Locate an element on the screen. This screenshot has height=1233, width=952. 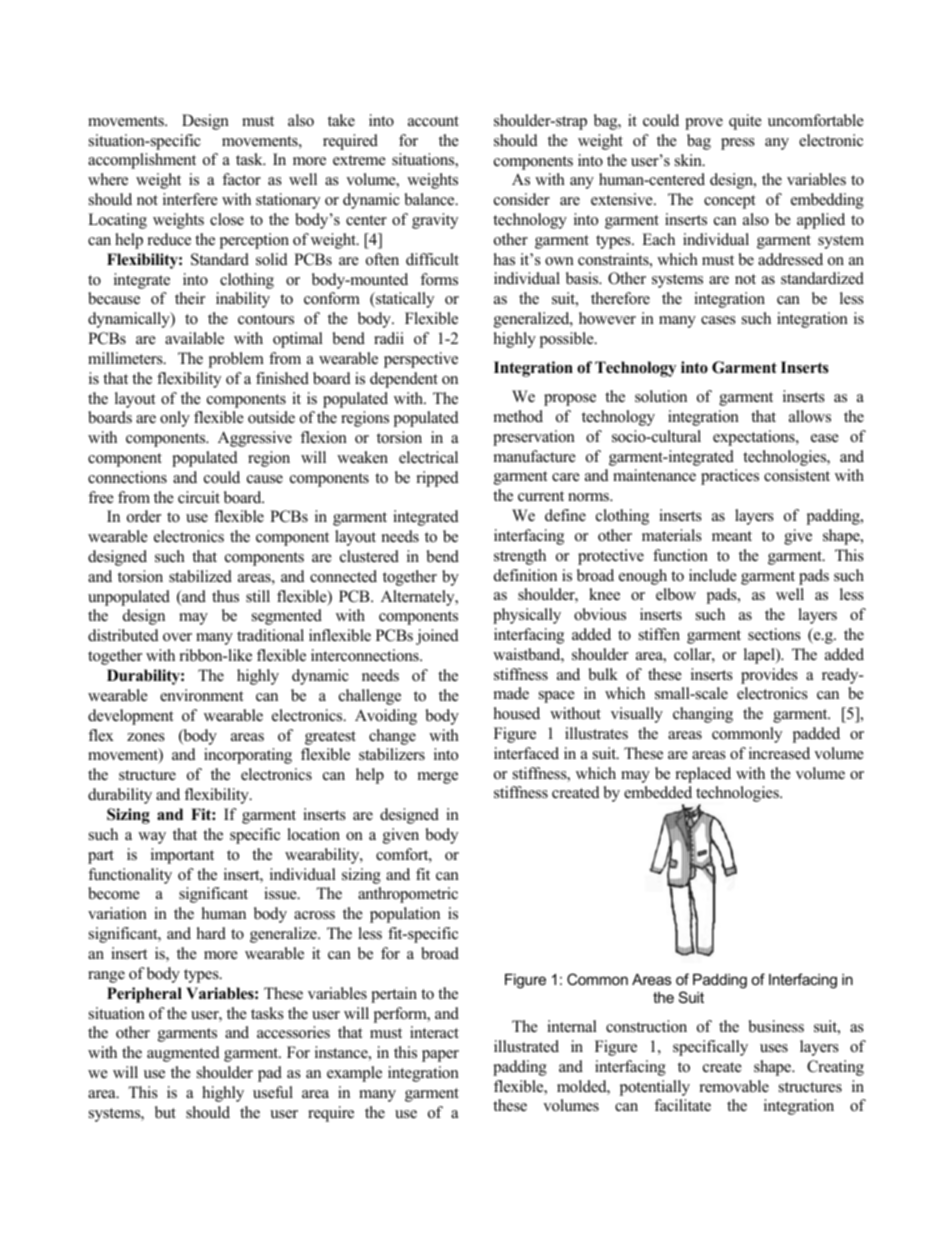
electrical is located at coordinates (428, 457).
